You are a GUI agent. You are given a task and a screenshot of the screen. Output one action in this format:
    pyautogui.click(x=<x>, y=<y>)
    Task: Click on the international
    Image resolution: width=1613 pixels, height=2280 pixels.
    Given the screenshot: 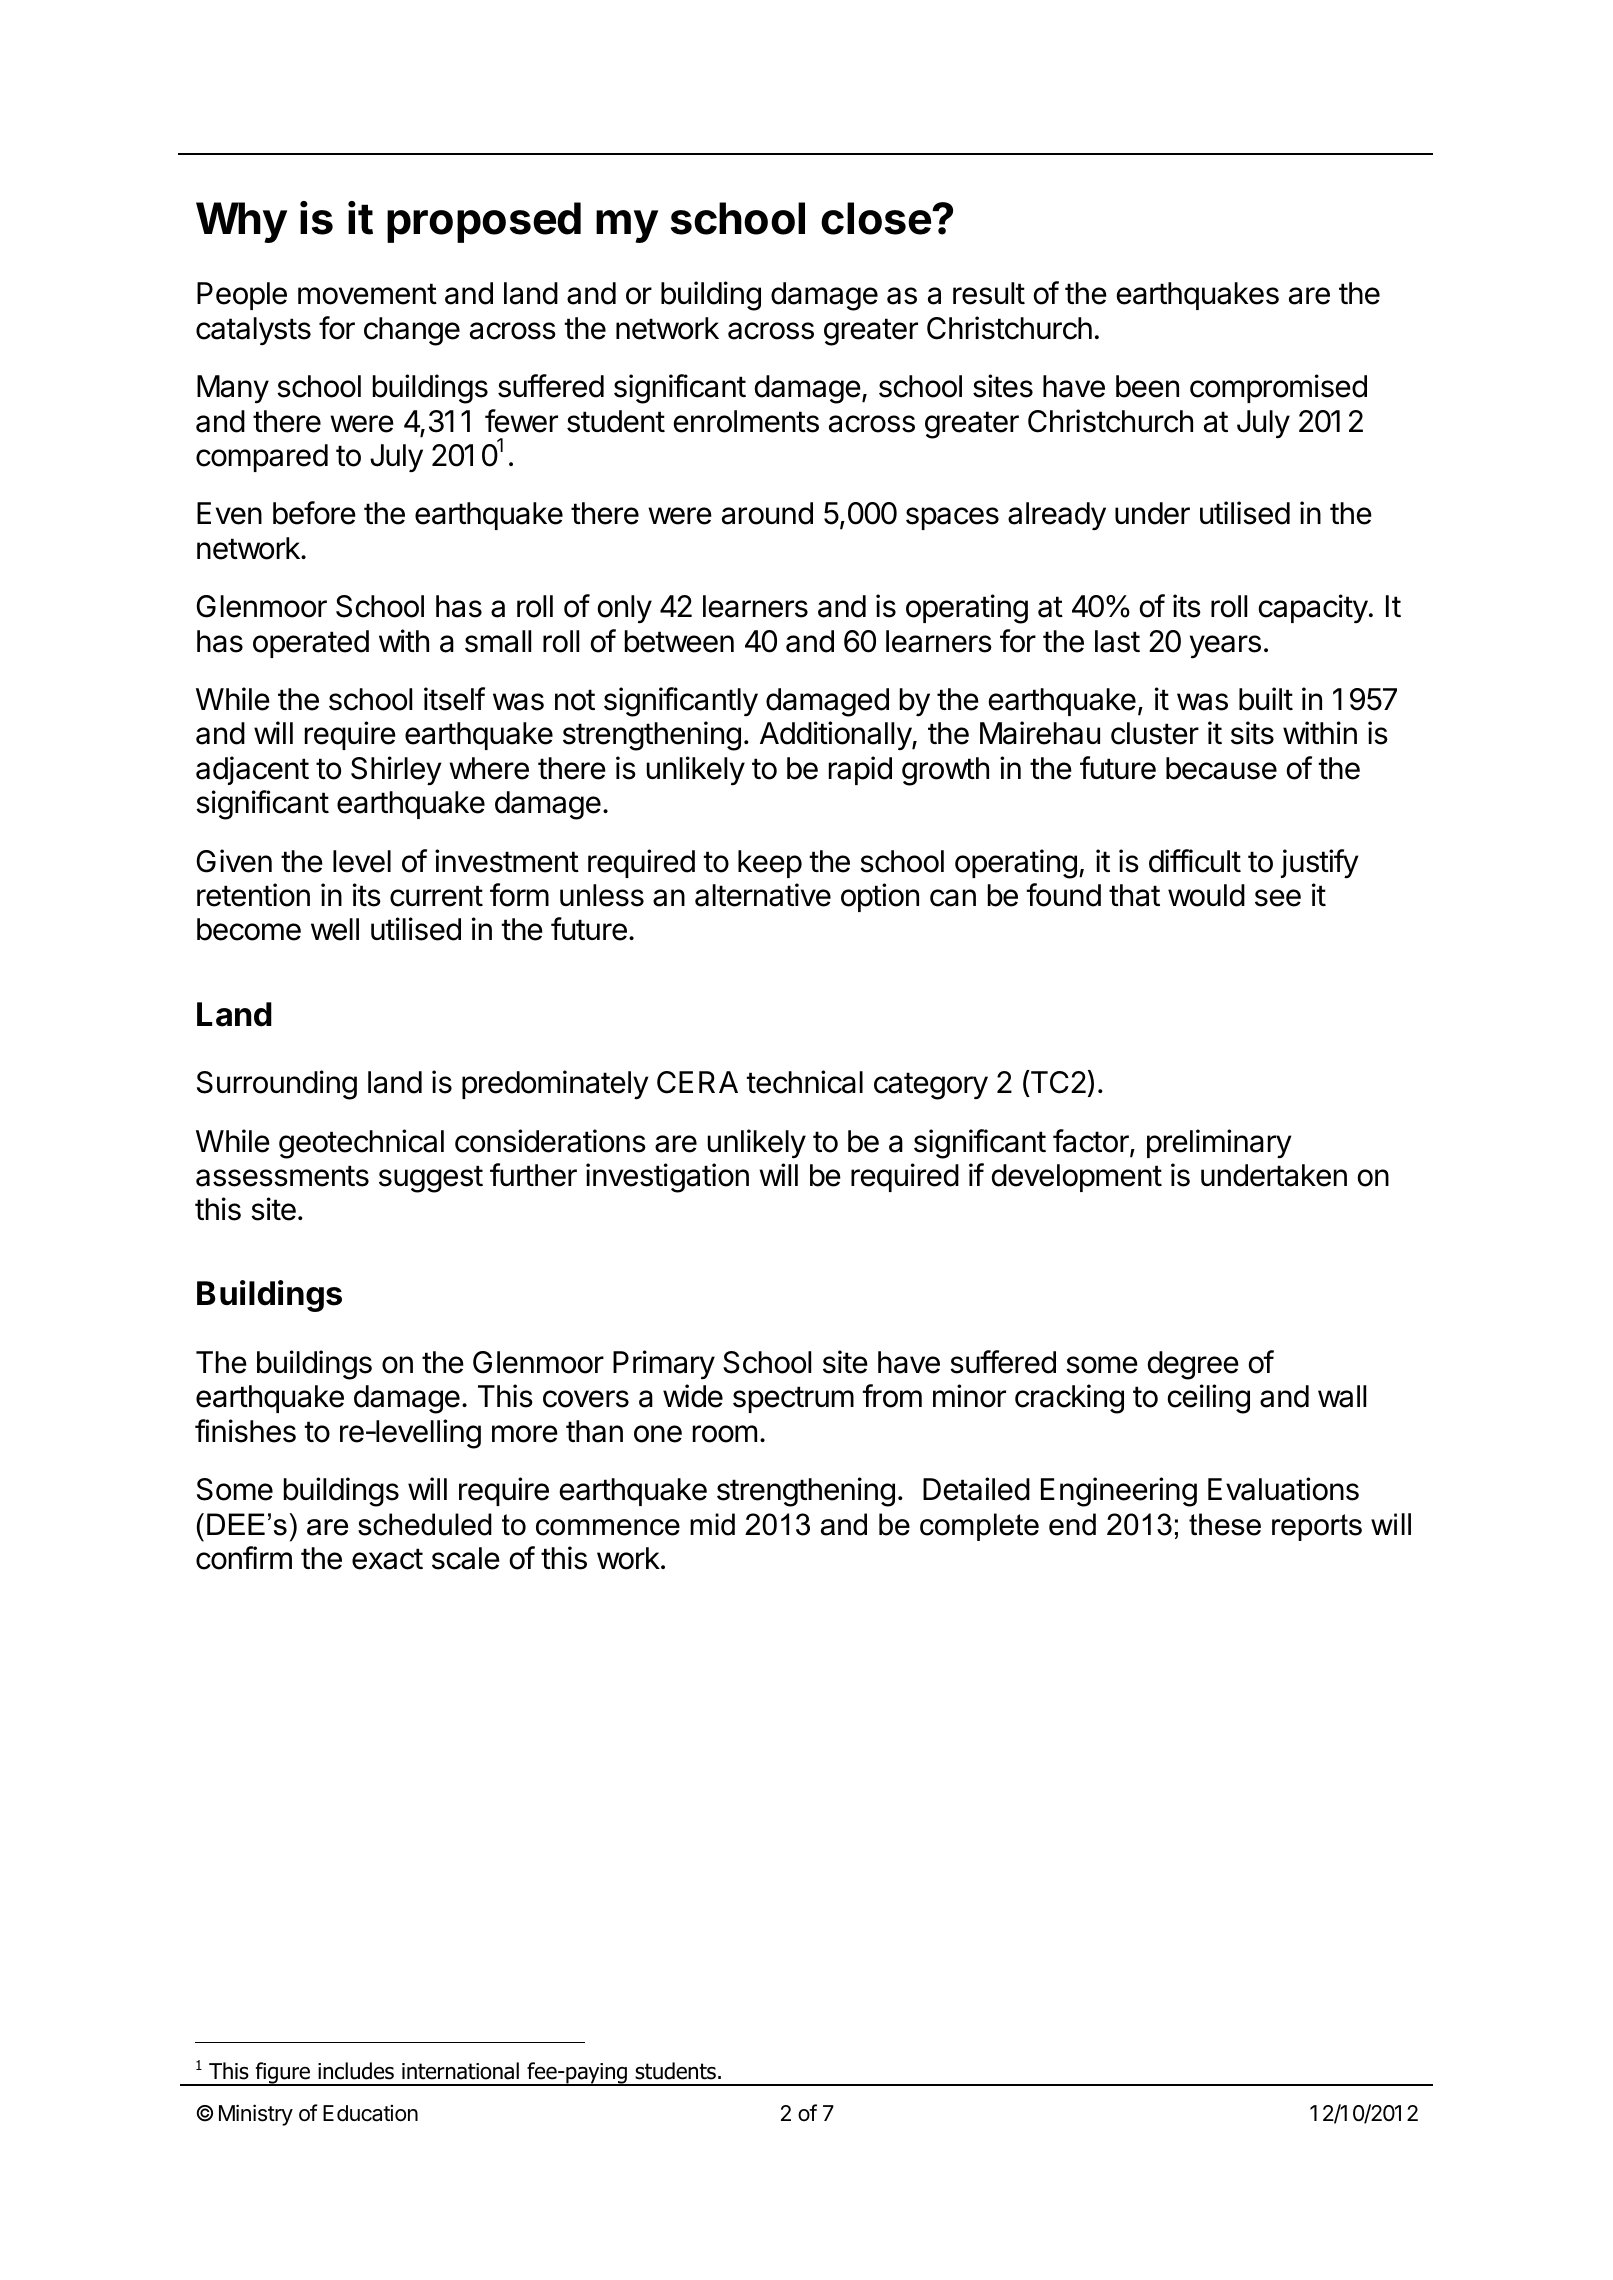 What is the action you would take?
    pyautogui.click(x=460, y=2071)
